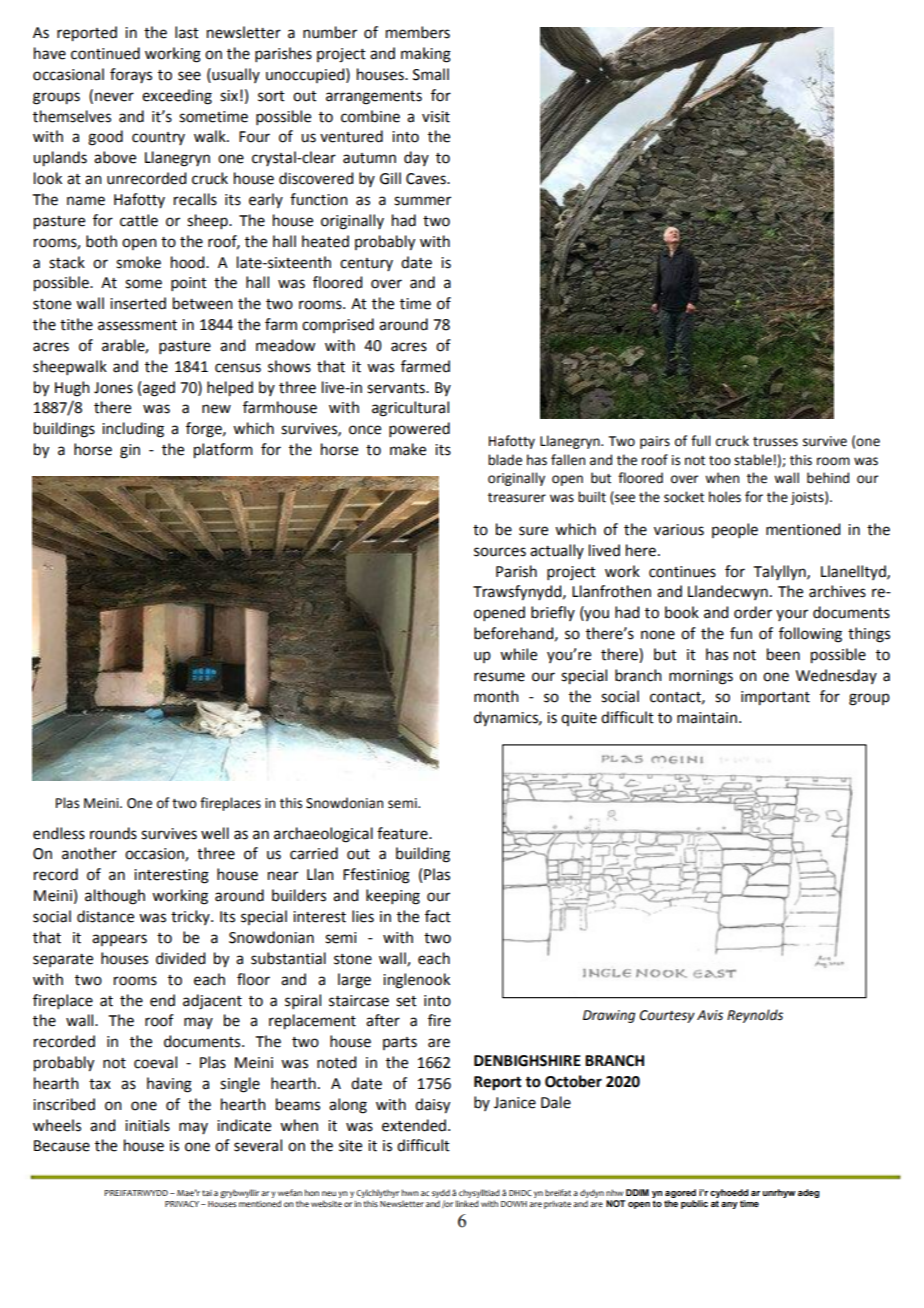  What do you see at coordinates (753, 612) in the image?
I see `order` at bounding box center [753, 612].
